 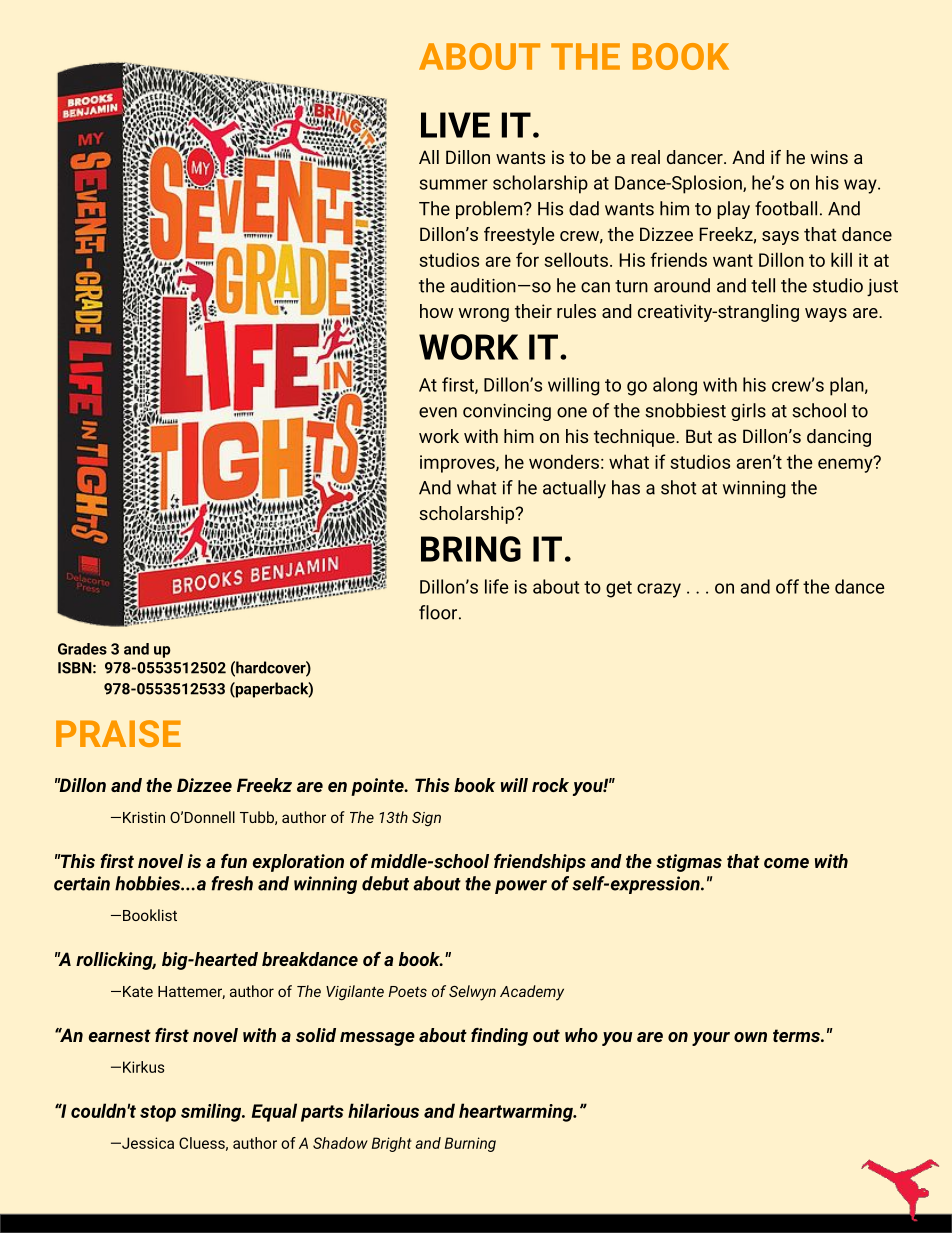 What do you see at coordinates (521, 887) in the document?
I see `power` at bounding box center [521, 887].
